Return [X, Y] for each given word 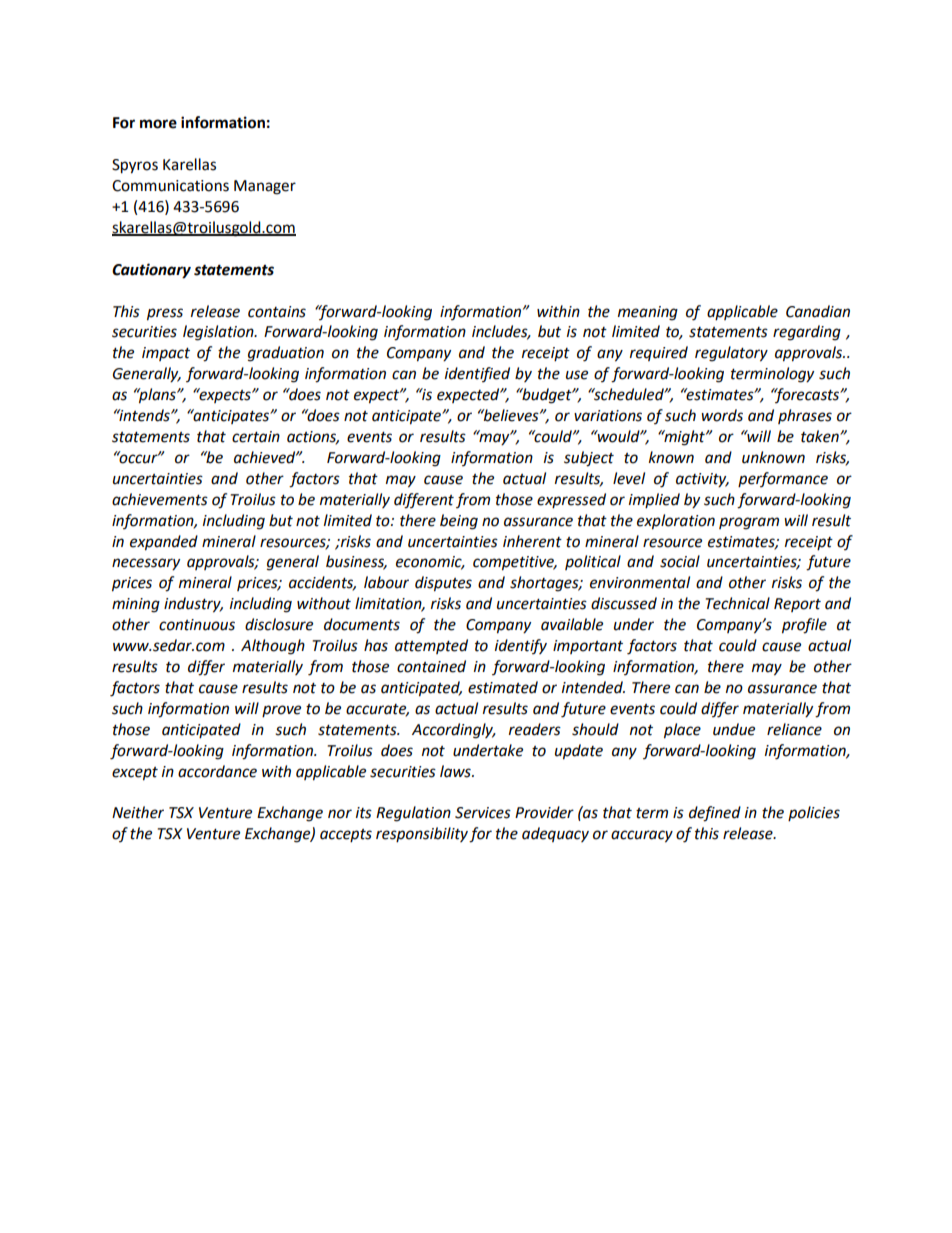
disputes [443, 584]
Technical [737, 603]
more [158, 124]
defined [715, 814]
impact [166, 354]
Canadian [818, 311]
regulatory [731, 354]
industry [193, 605]
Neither [138, 812]
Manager [265, 187]
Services [483, 813]
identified [477, 374]
